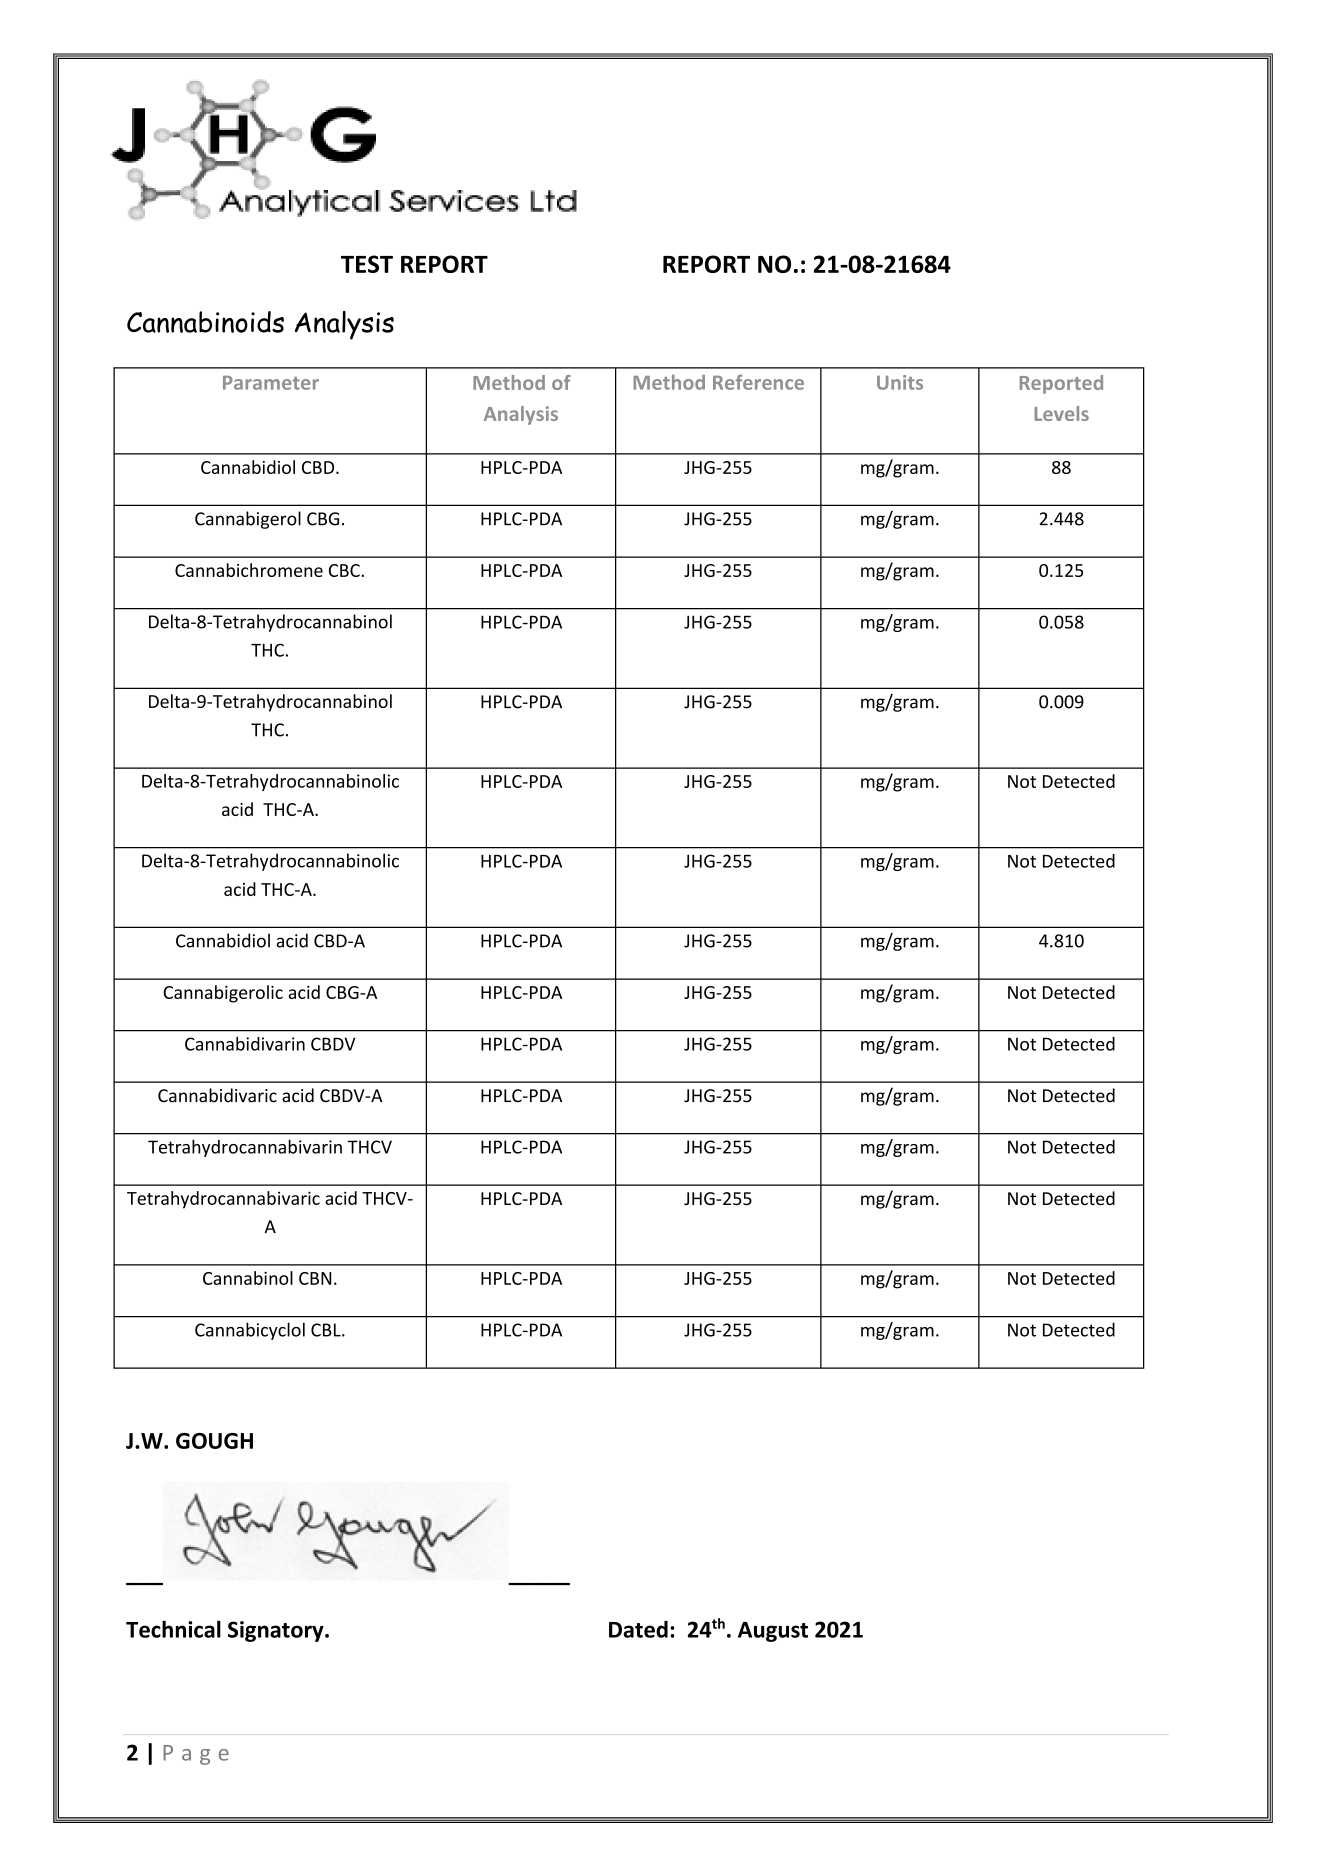 The width and height of the image is (1326, 1876). I want to click on CBN, so click(315, 1278).
